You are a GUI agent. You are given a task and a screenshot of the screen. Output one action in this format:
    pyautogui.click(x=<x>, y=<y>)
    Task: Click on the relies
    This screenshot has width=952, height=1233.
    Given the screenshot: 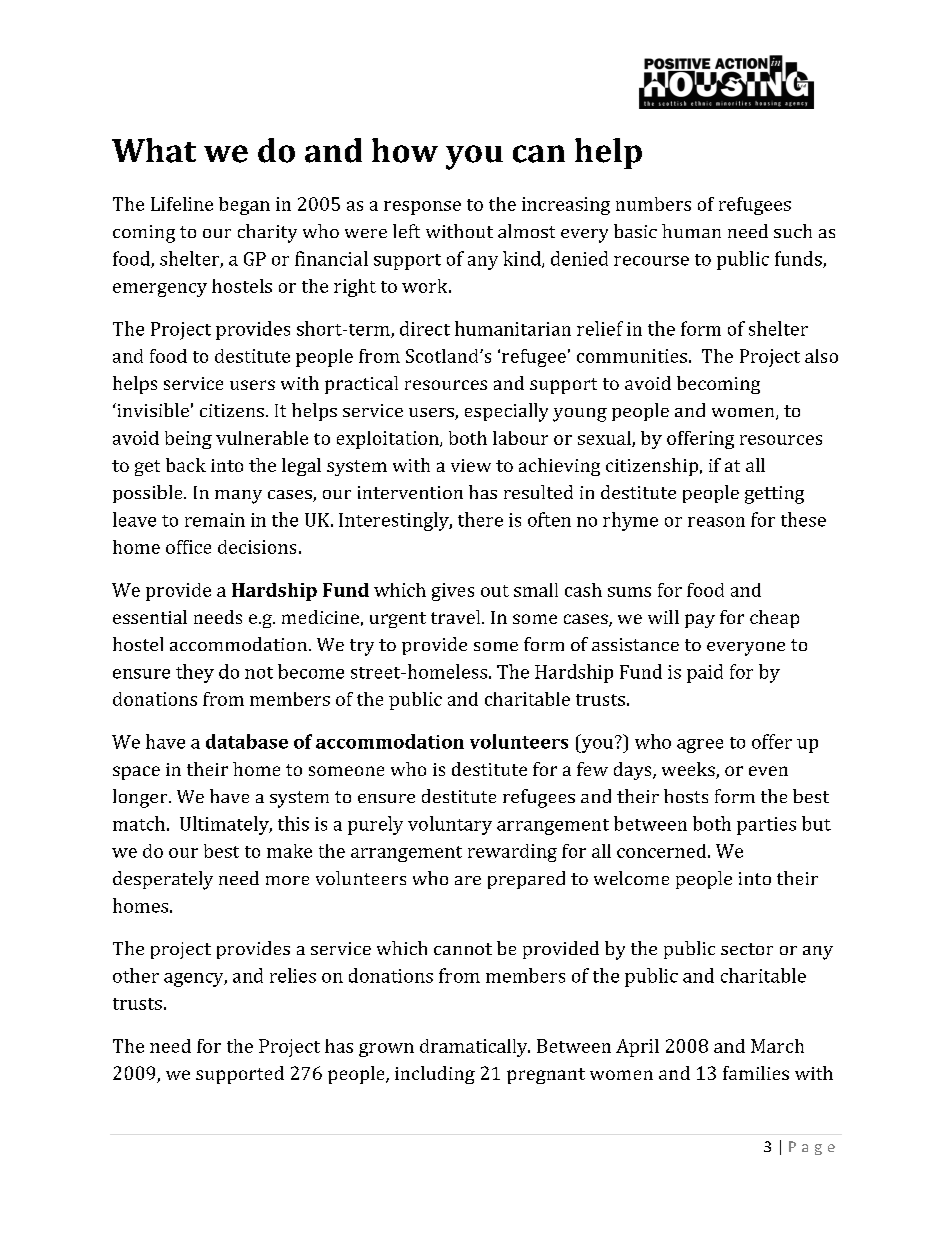 What is the action you would take?
    pyautogui.click(x=293, y=975)
